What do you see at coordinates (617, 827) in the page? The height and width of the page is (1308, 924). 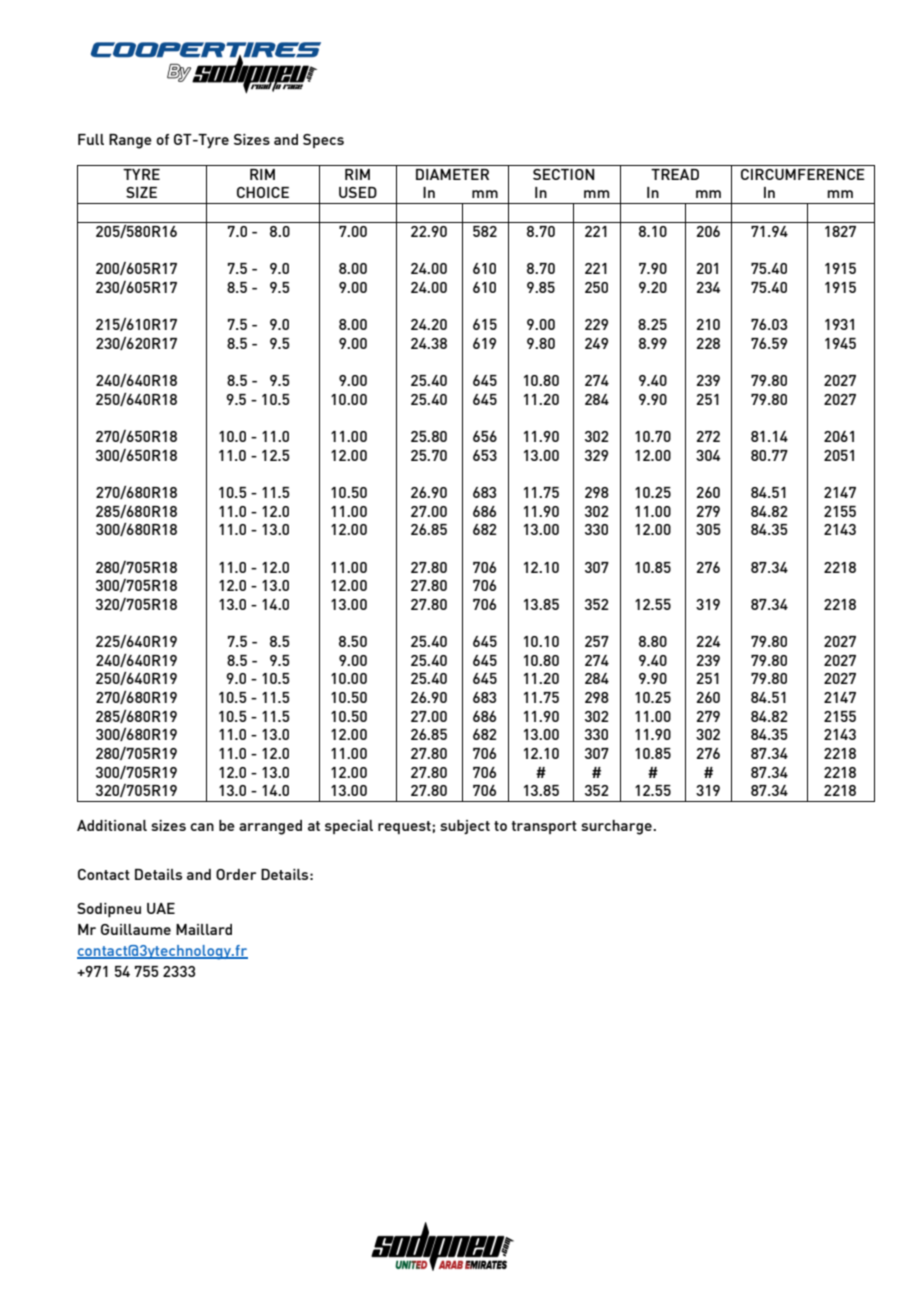 I see `surcharge` at bounding box center [617, 827].
